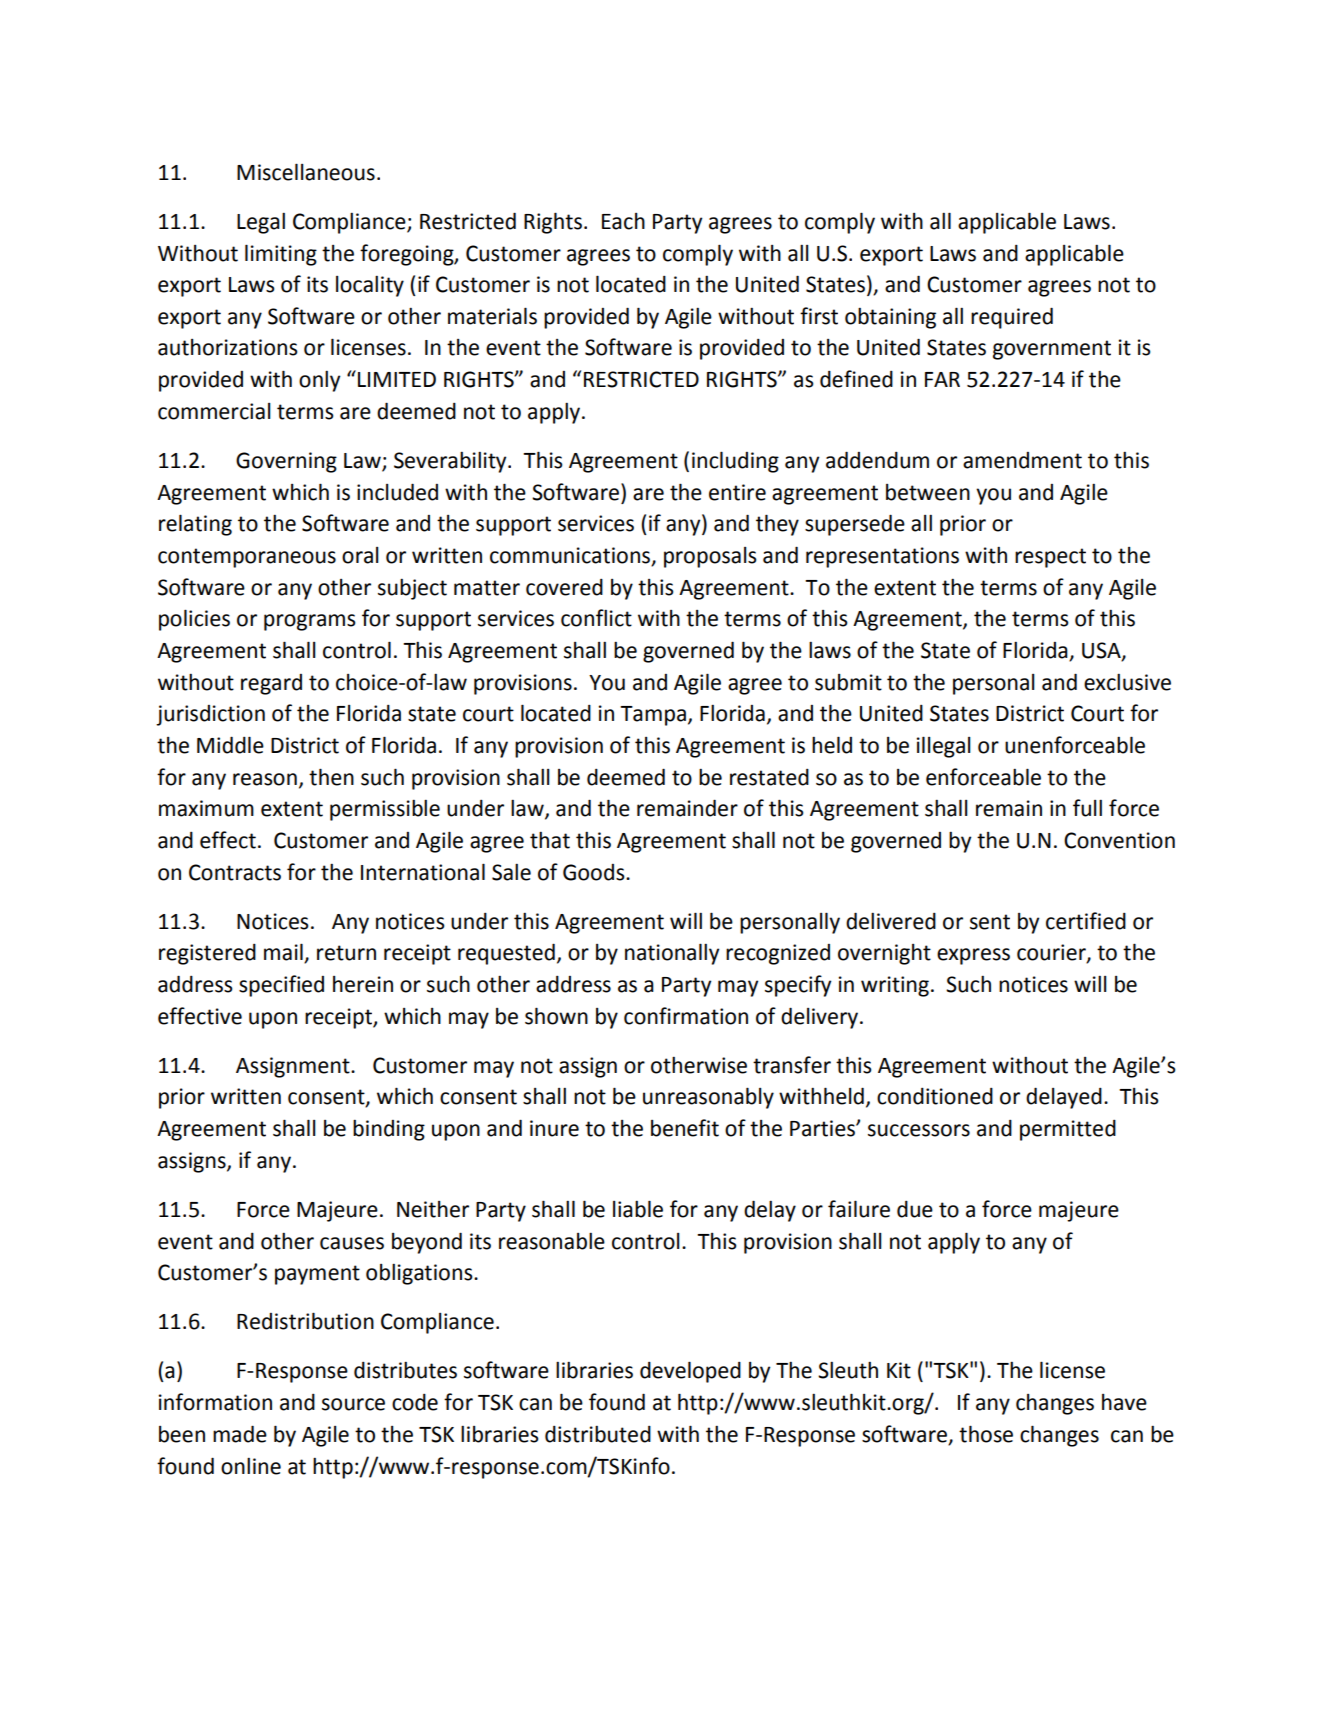 The width and height of the image is (1337, 1730). What do you see at coordinates (710, 557) in the image?
I see `proposals` at bounding box center [710, 557].
